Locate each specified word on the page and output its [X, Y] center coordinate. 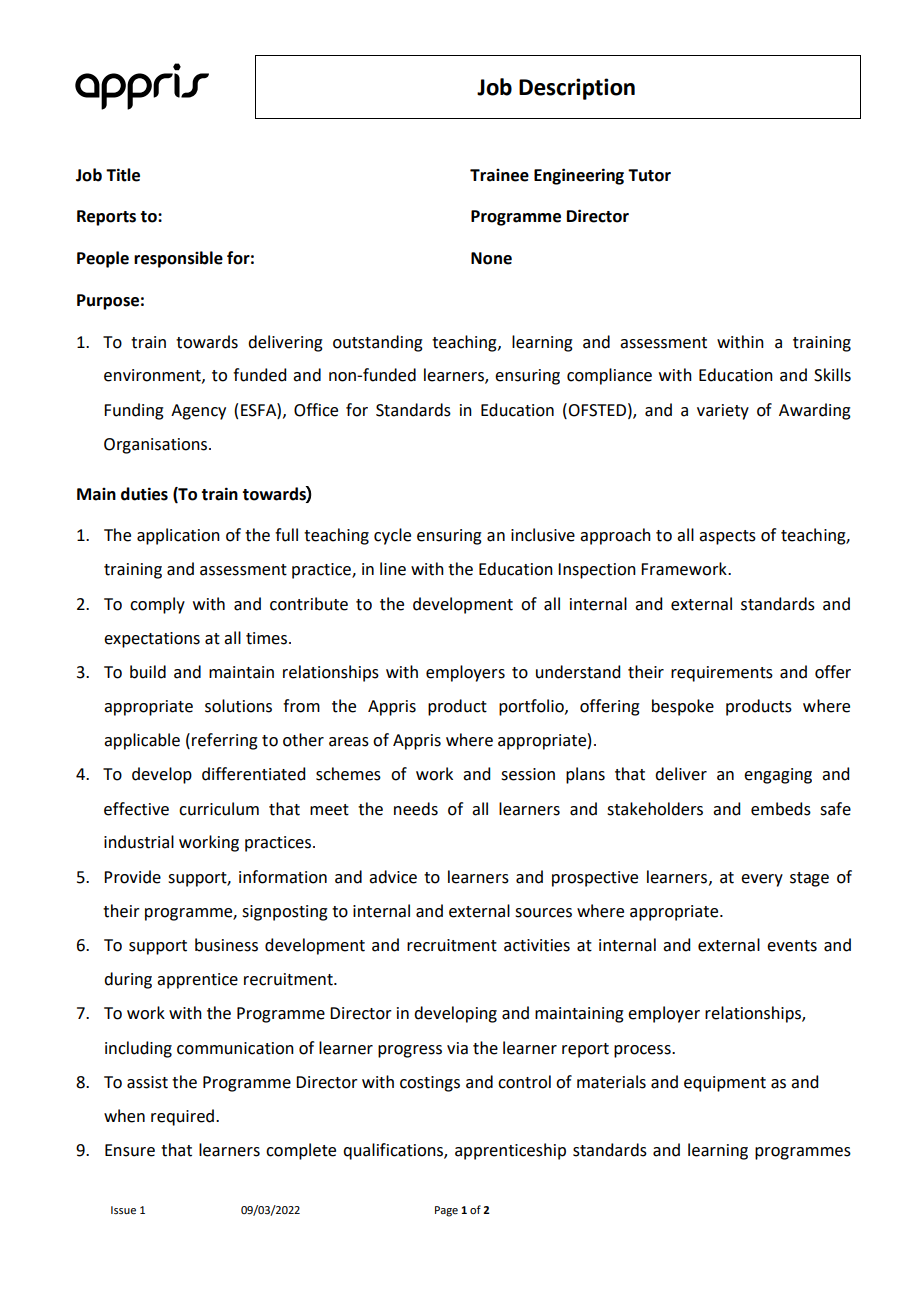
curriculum [219, 809]
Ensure [130, 1150]
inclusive [543, 535]
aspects [727, 537]
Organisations [157, 446]
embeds [781, 809]
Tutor [649, 175]
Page [446, 1211]
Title [123, 175]
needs [416, 809]
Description [577, 89]
